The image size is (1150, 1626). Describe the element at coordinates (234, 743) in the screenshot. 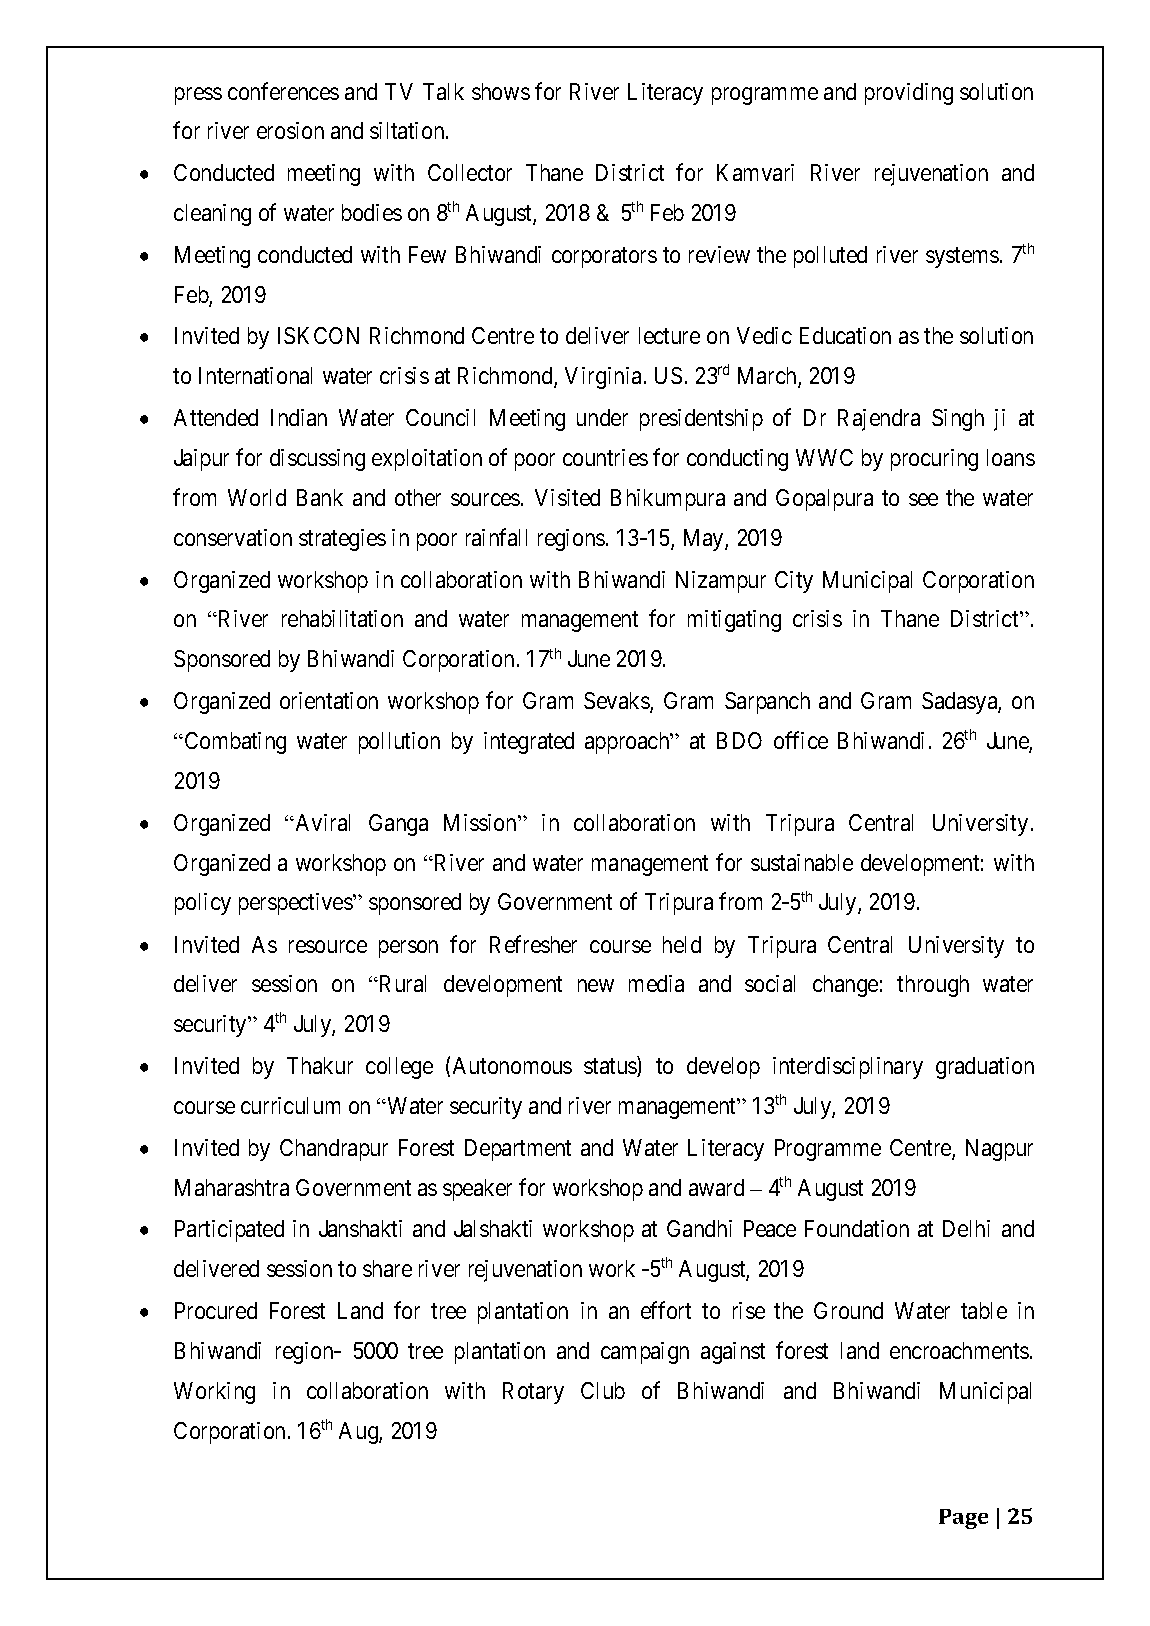

I see `Combating` at that location.
